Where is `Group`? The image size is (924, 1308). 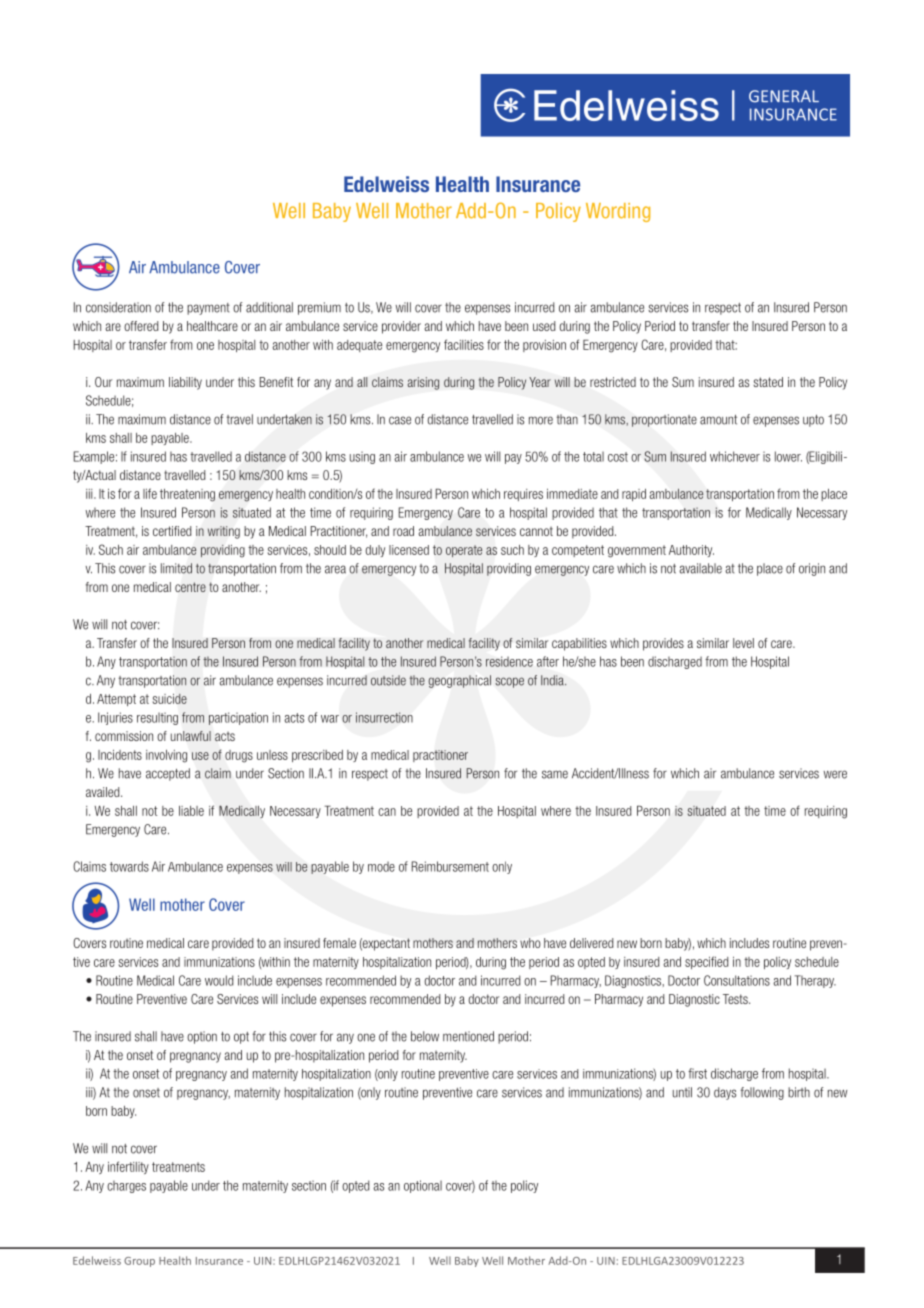 Group is located at coordinates (139, 1262).
